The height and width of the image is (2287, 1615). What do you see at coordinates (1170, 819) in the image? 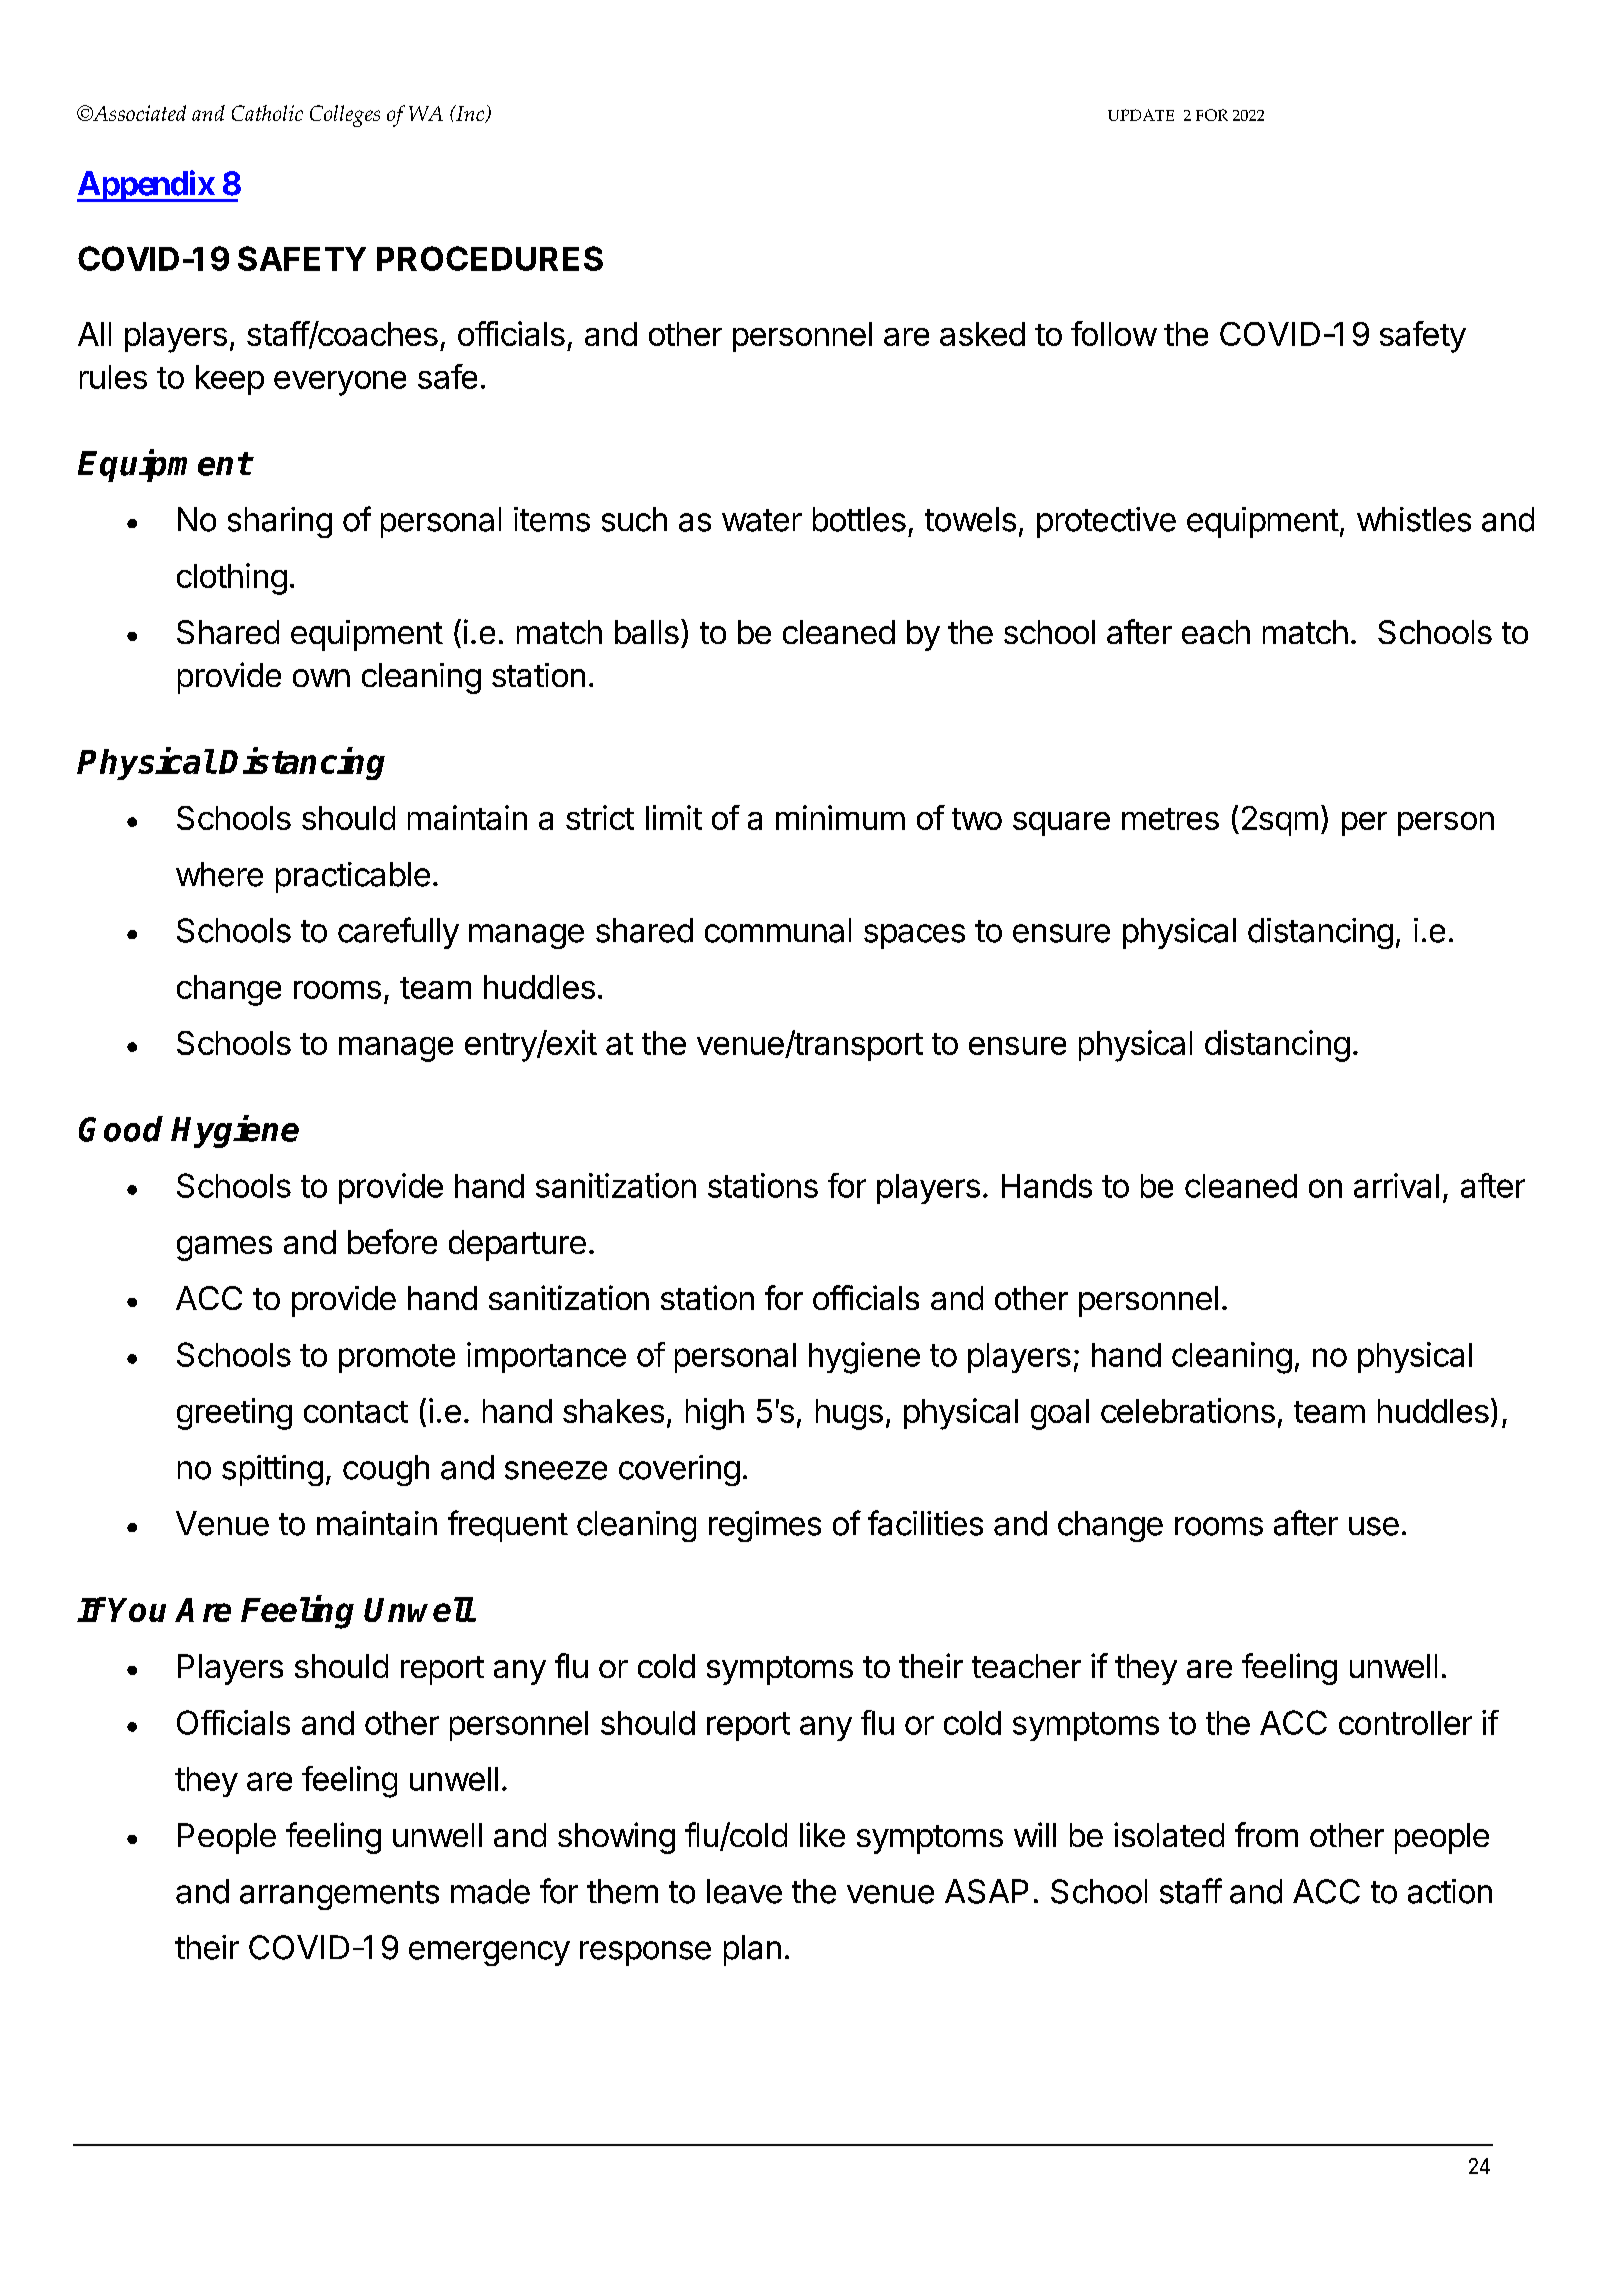
I see `metres` at bounding box center [1170, 819].
